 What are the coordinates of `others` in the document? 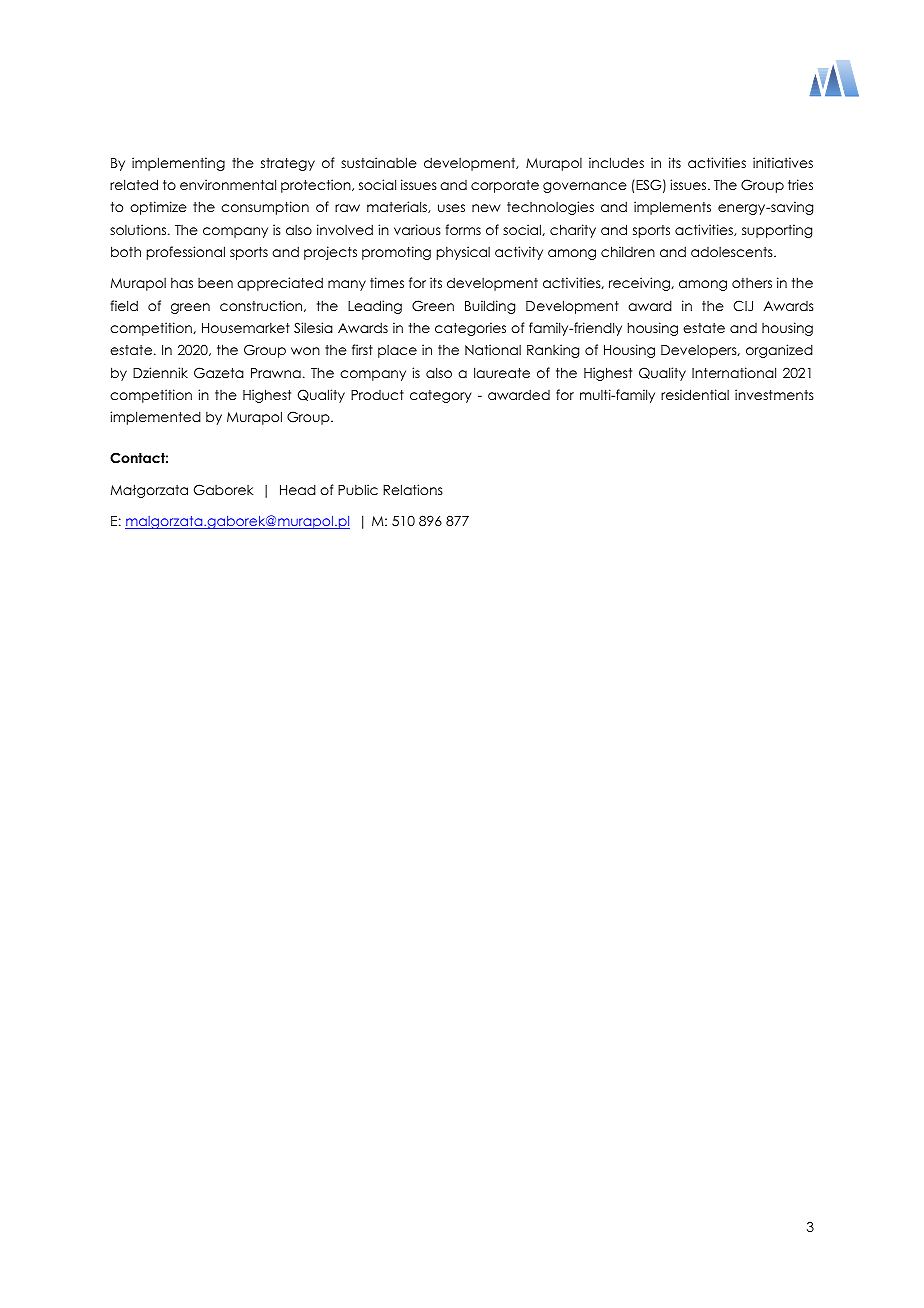 It's located at (752, 283).
